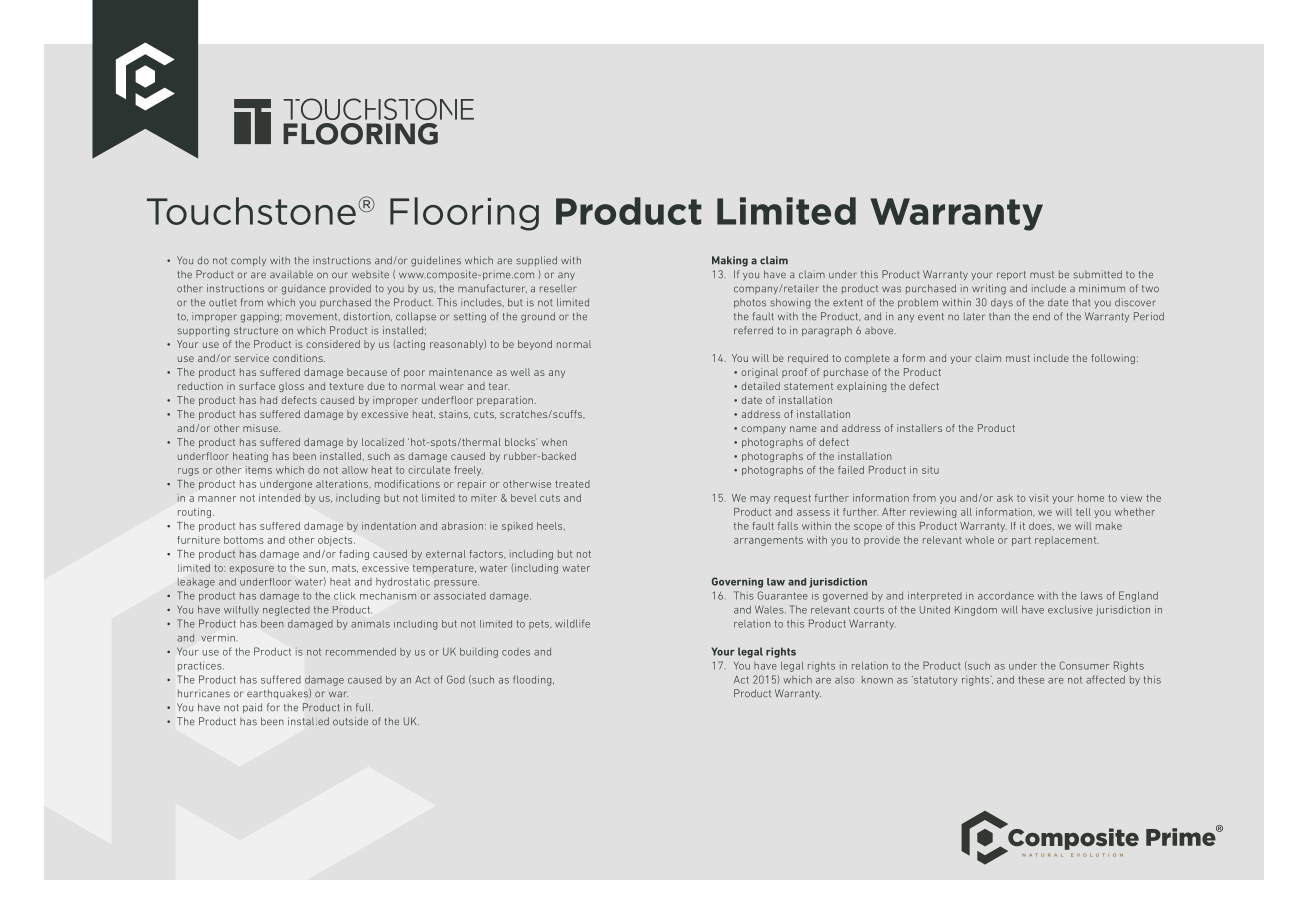  Describe the element at coordinates (533, 680) in the document. I see `flooding` at that location.
